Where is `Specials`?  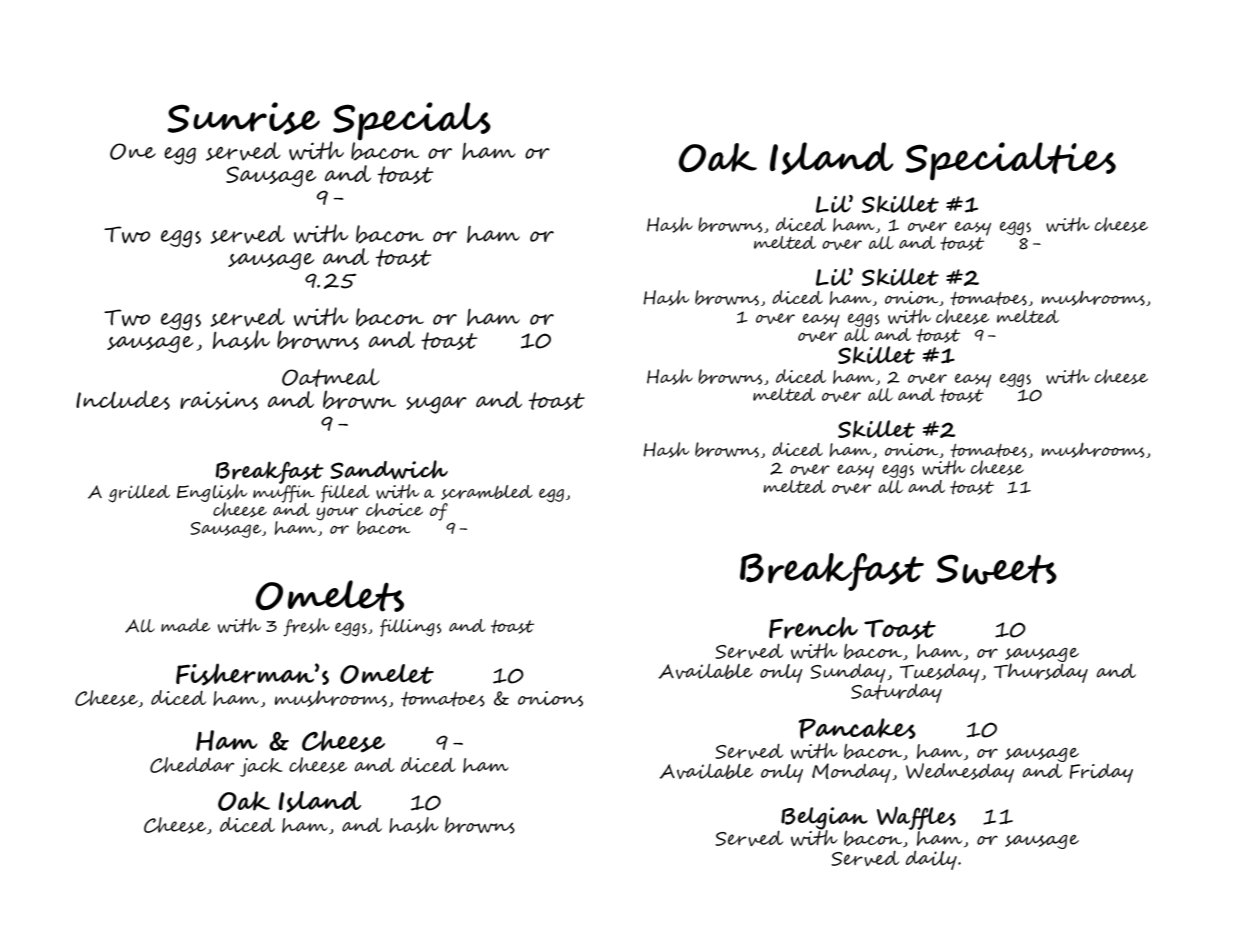
Specials is located at coordinates (411, 122).
